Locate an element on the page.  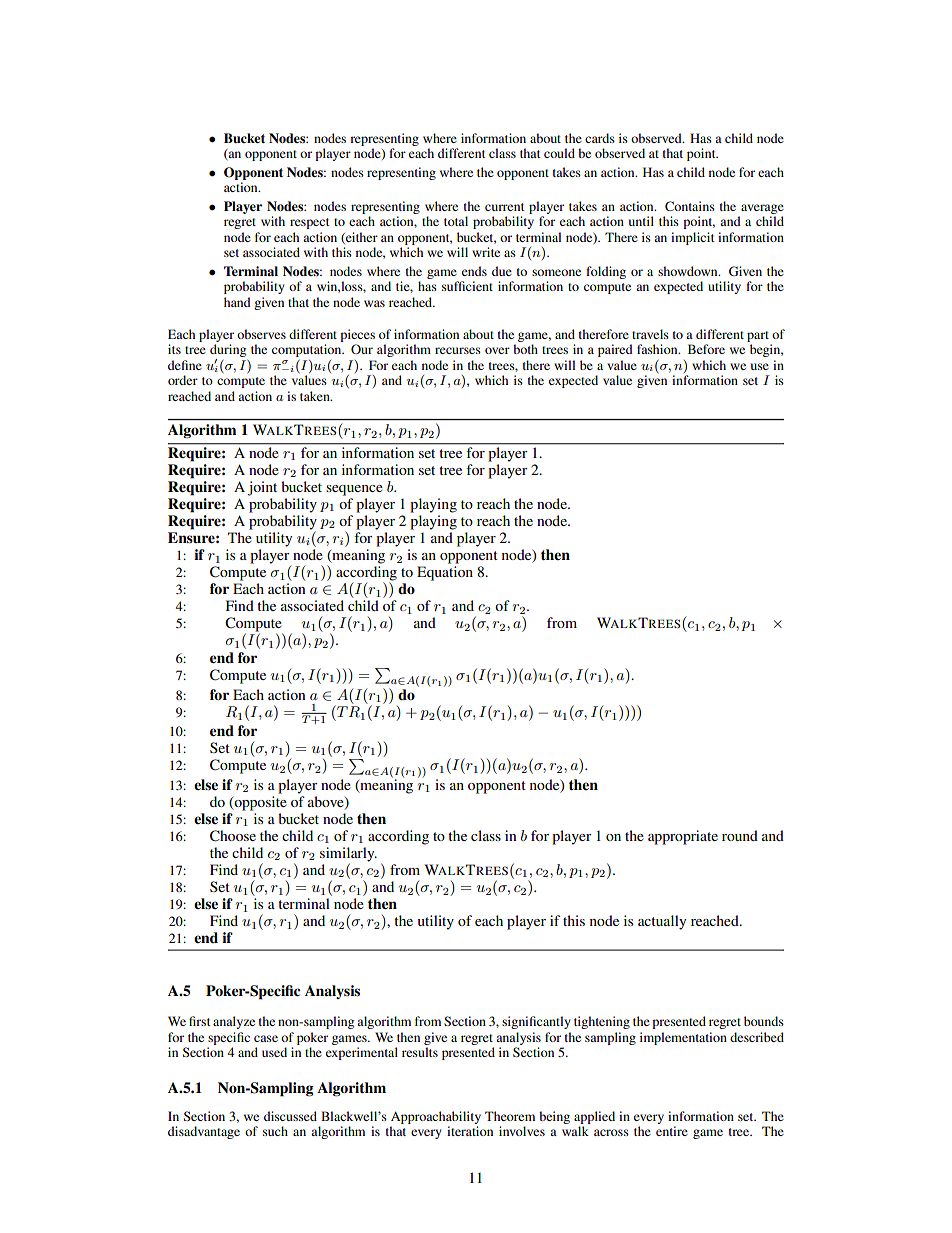
such is located at coordinates (275, 1131).
